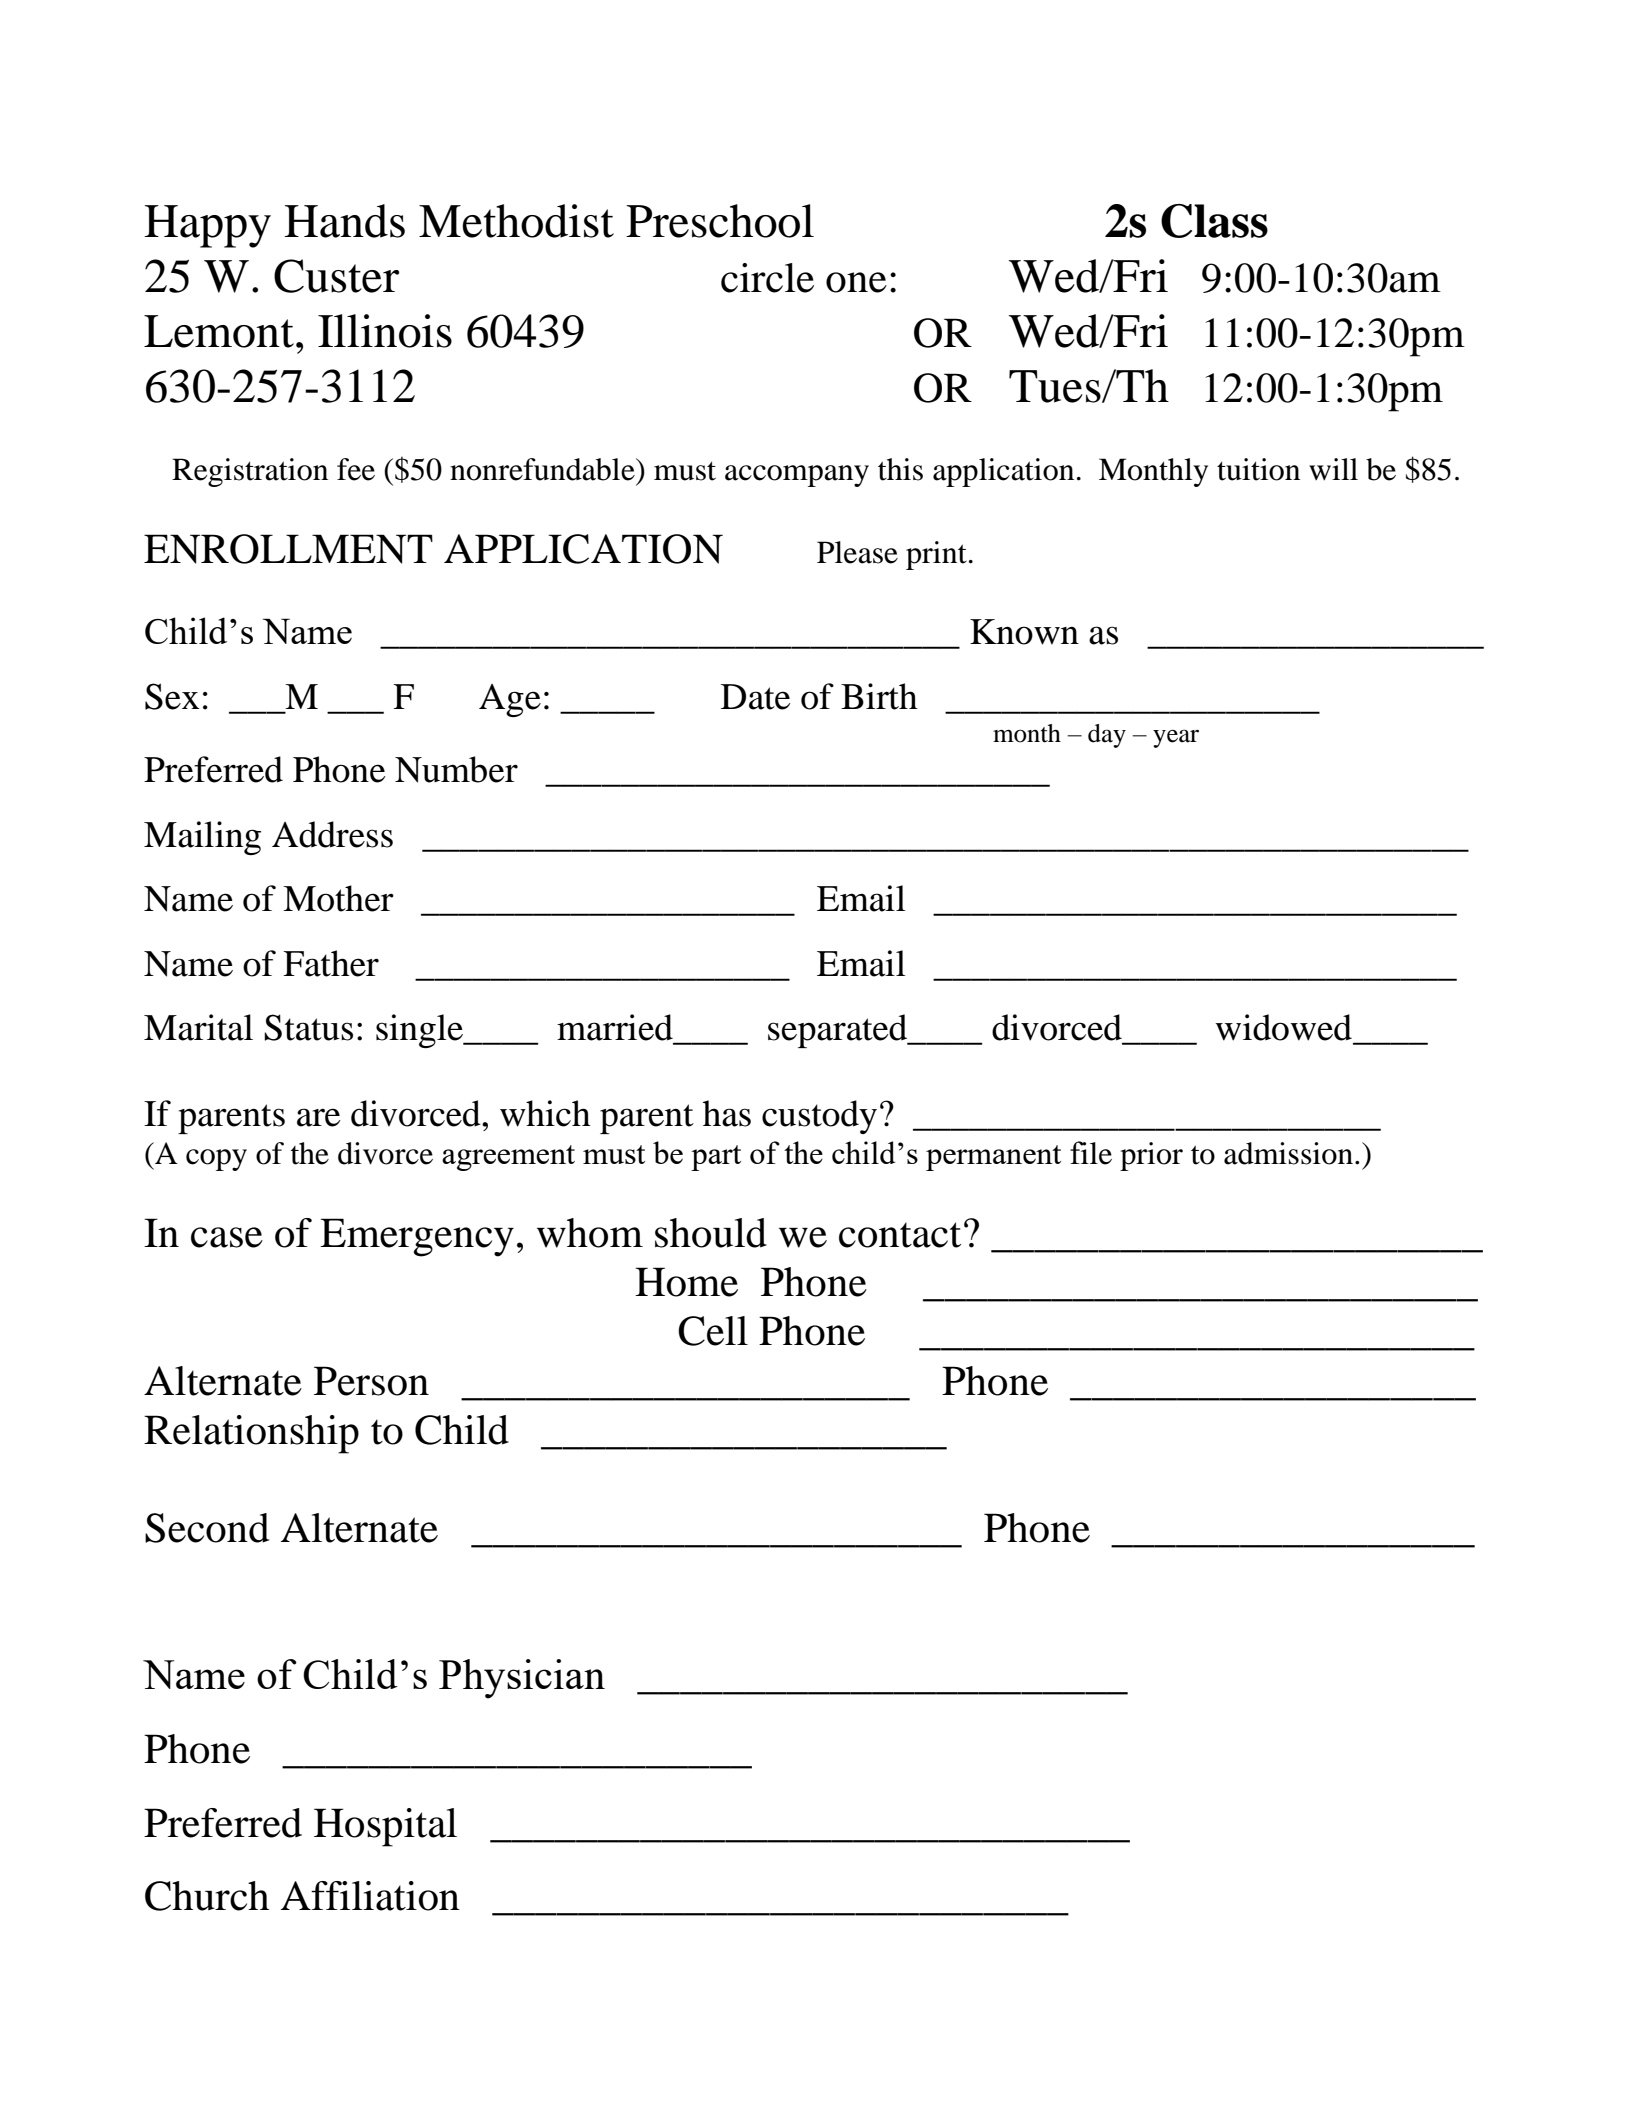 The image size is (1633, 2113). What do you see at coordinates (755, 697) in the screenshot?
I see `Date` at bounding box center [755, 697].
